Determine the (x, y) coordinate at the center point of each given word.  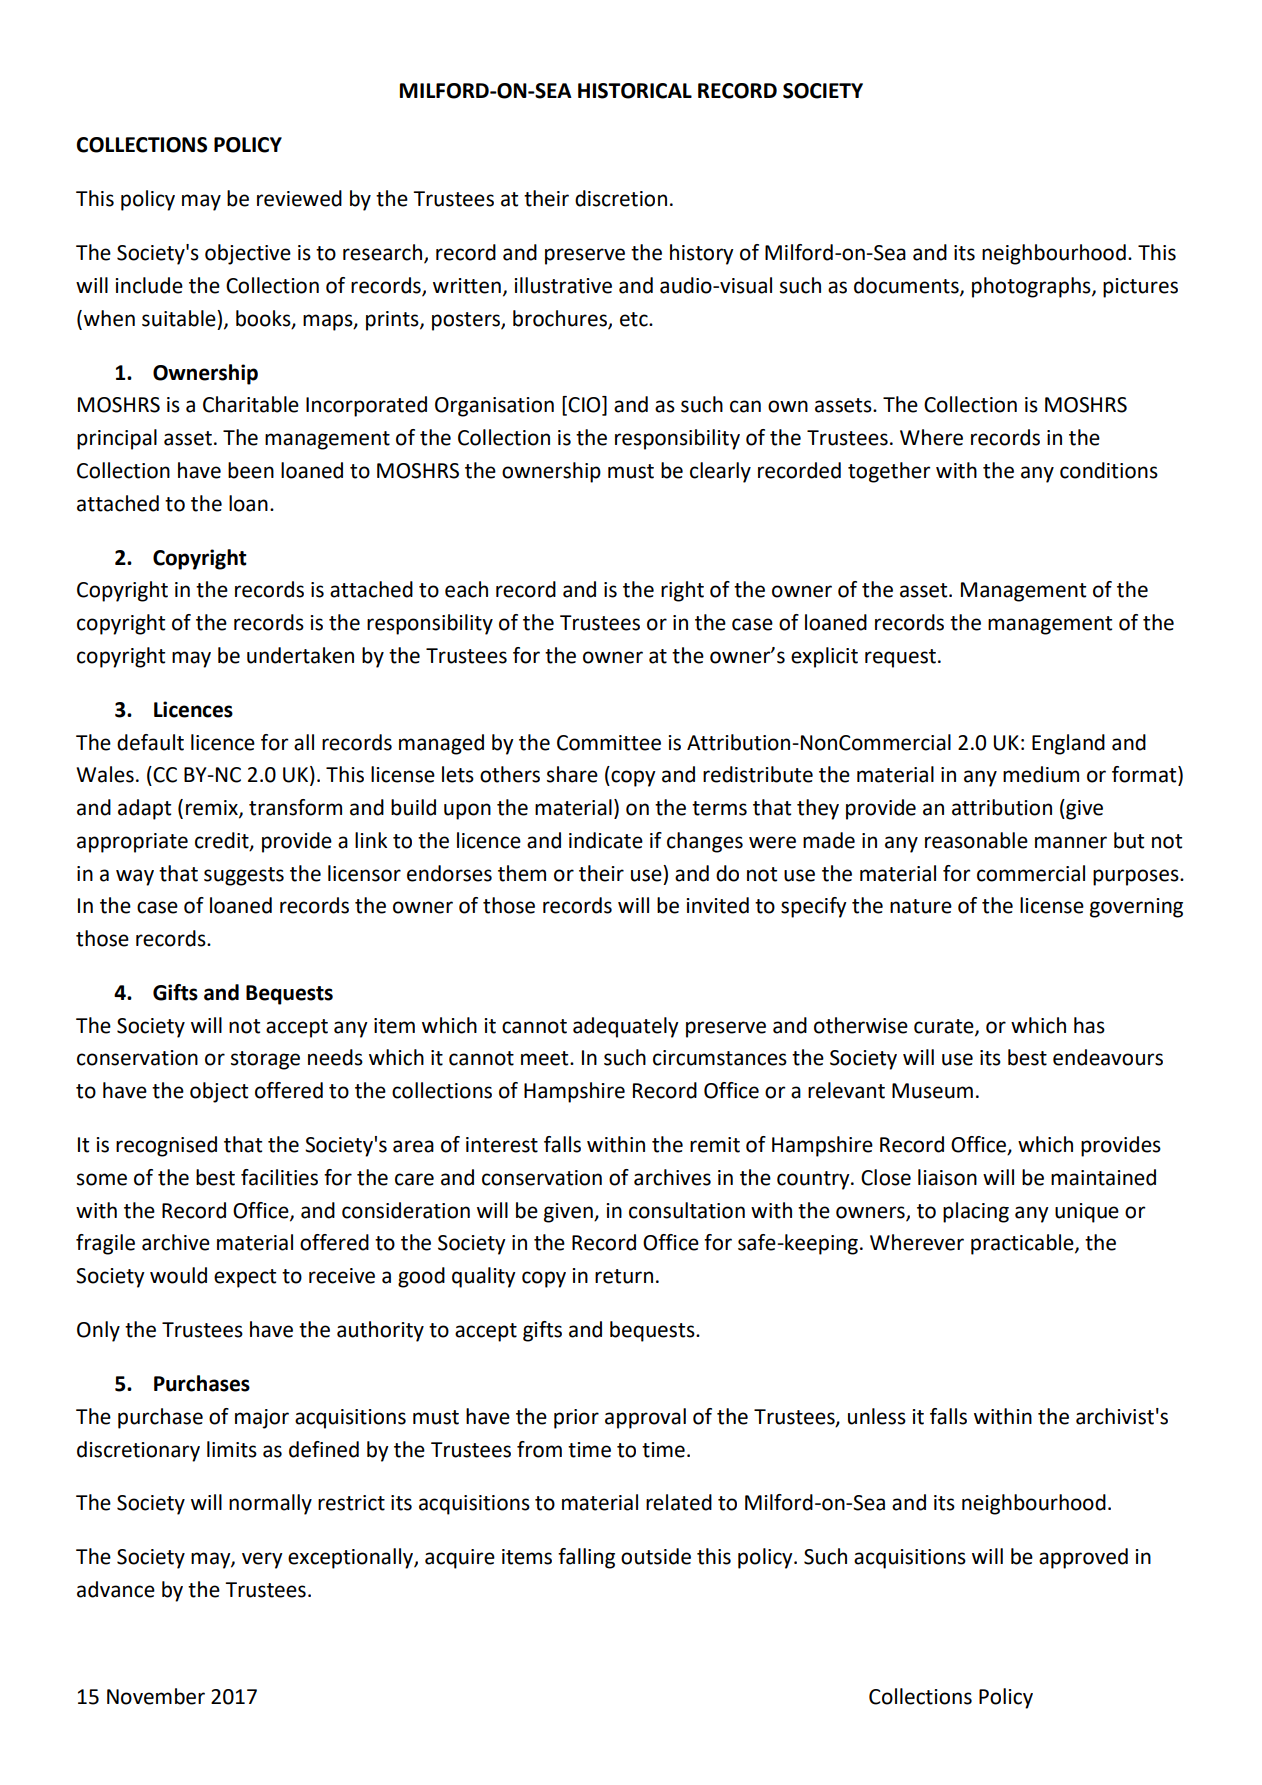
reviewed (299, 198)
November (156, 1696)
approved (1083, 1558)
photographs (1032, 287)
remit (715, 1145)
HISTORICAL (635, 91)
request (900, 658)
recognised (166, 1146)
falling (586, 1558)
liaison (947, 1177)
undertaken (300, 655)
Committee (609, 743)
